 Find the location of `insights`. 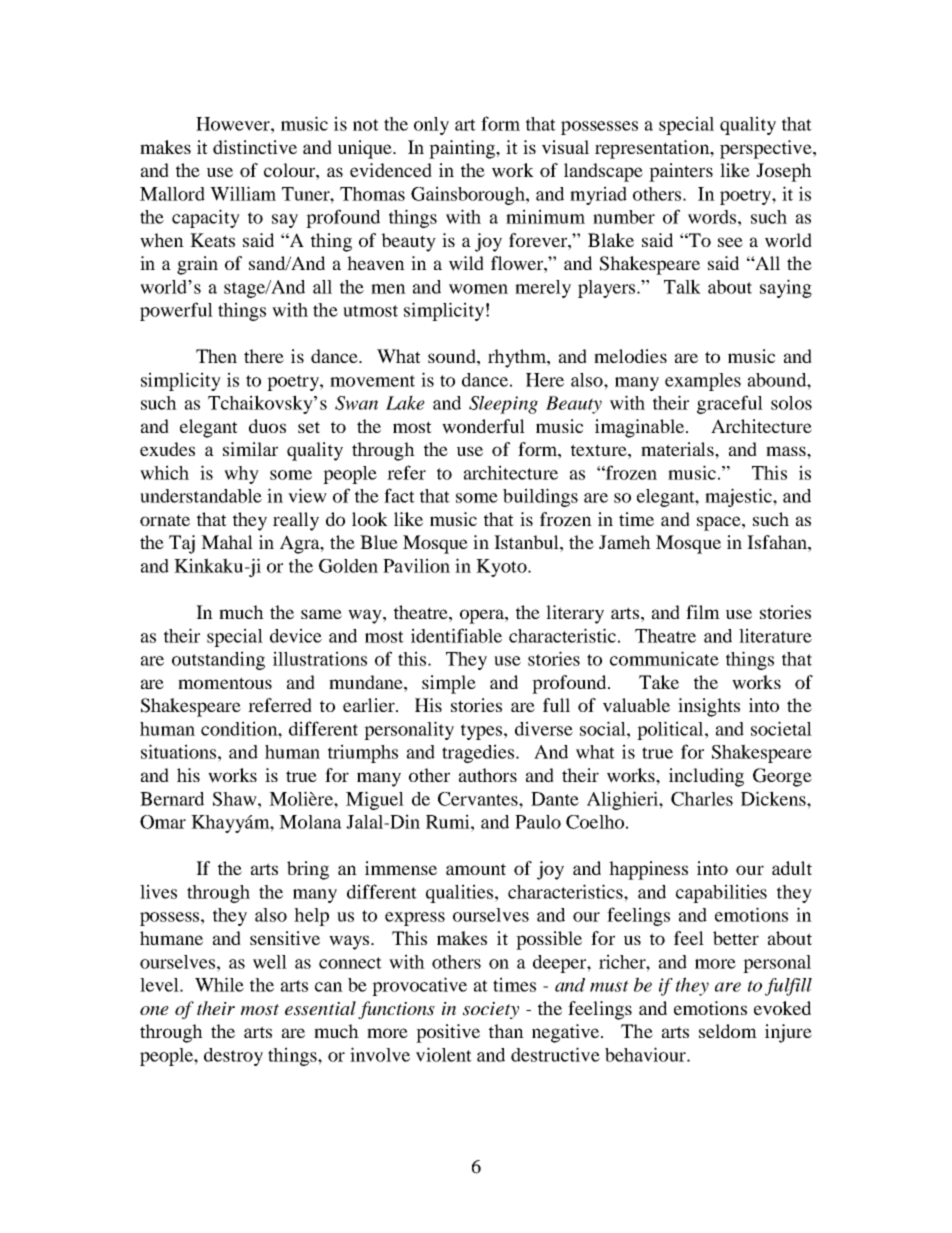

insights is located at coordinates (709, 707).
